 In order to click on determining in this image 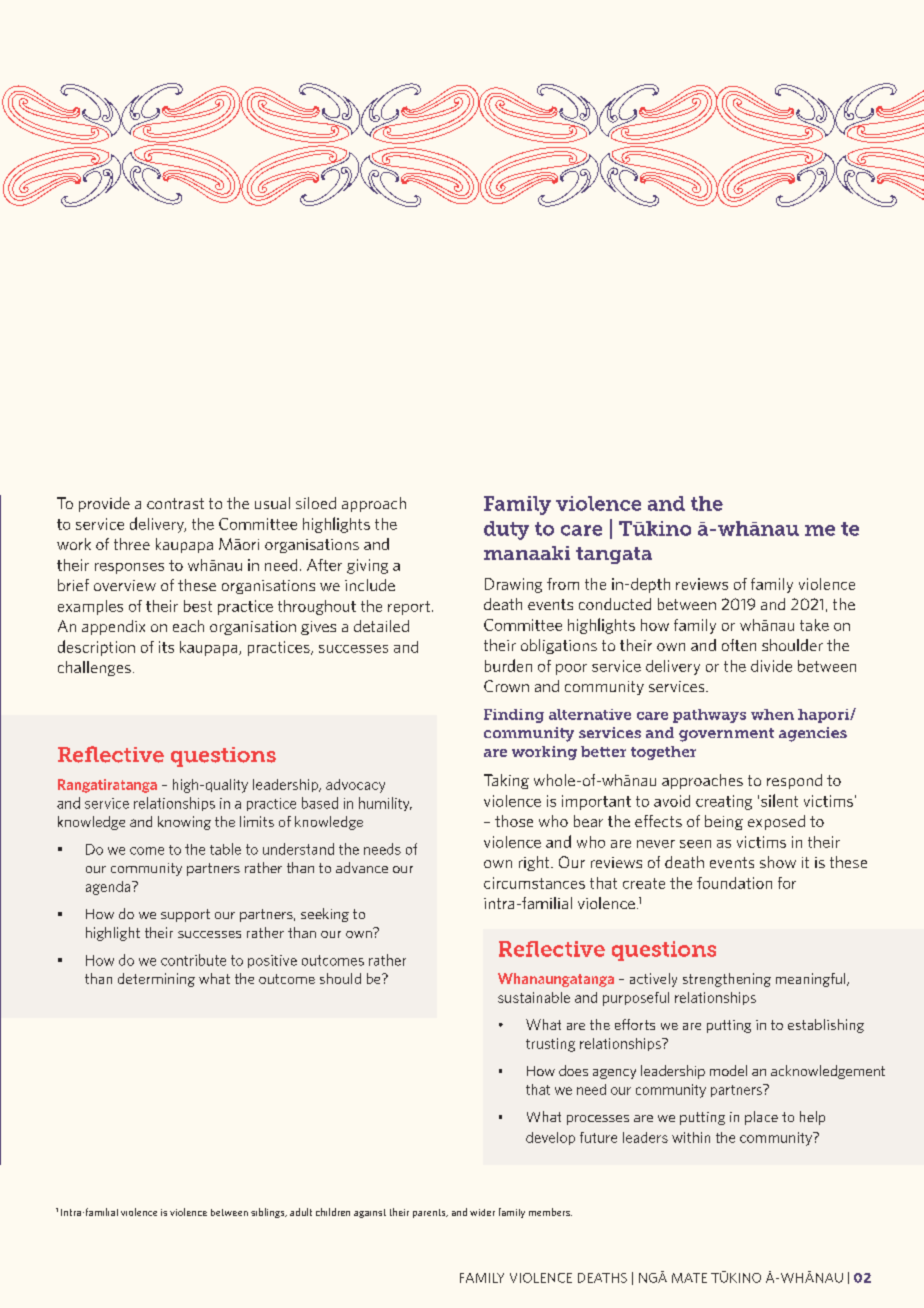, I will do `click(156, 980)`.
